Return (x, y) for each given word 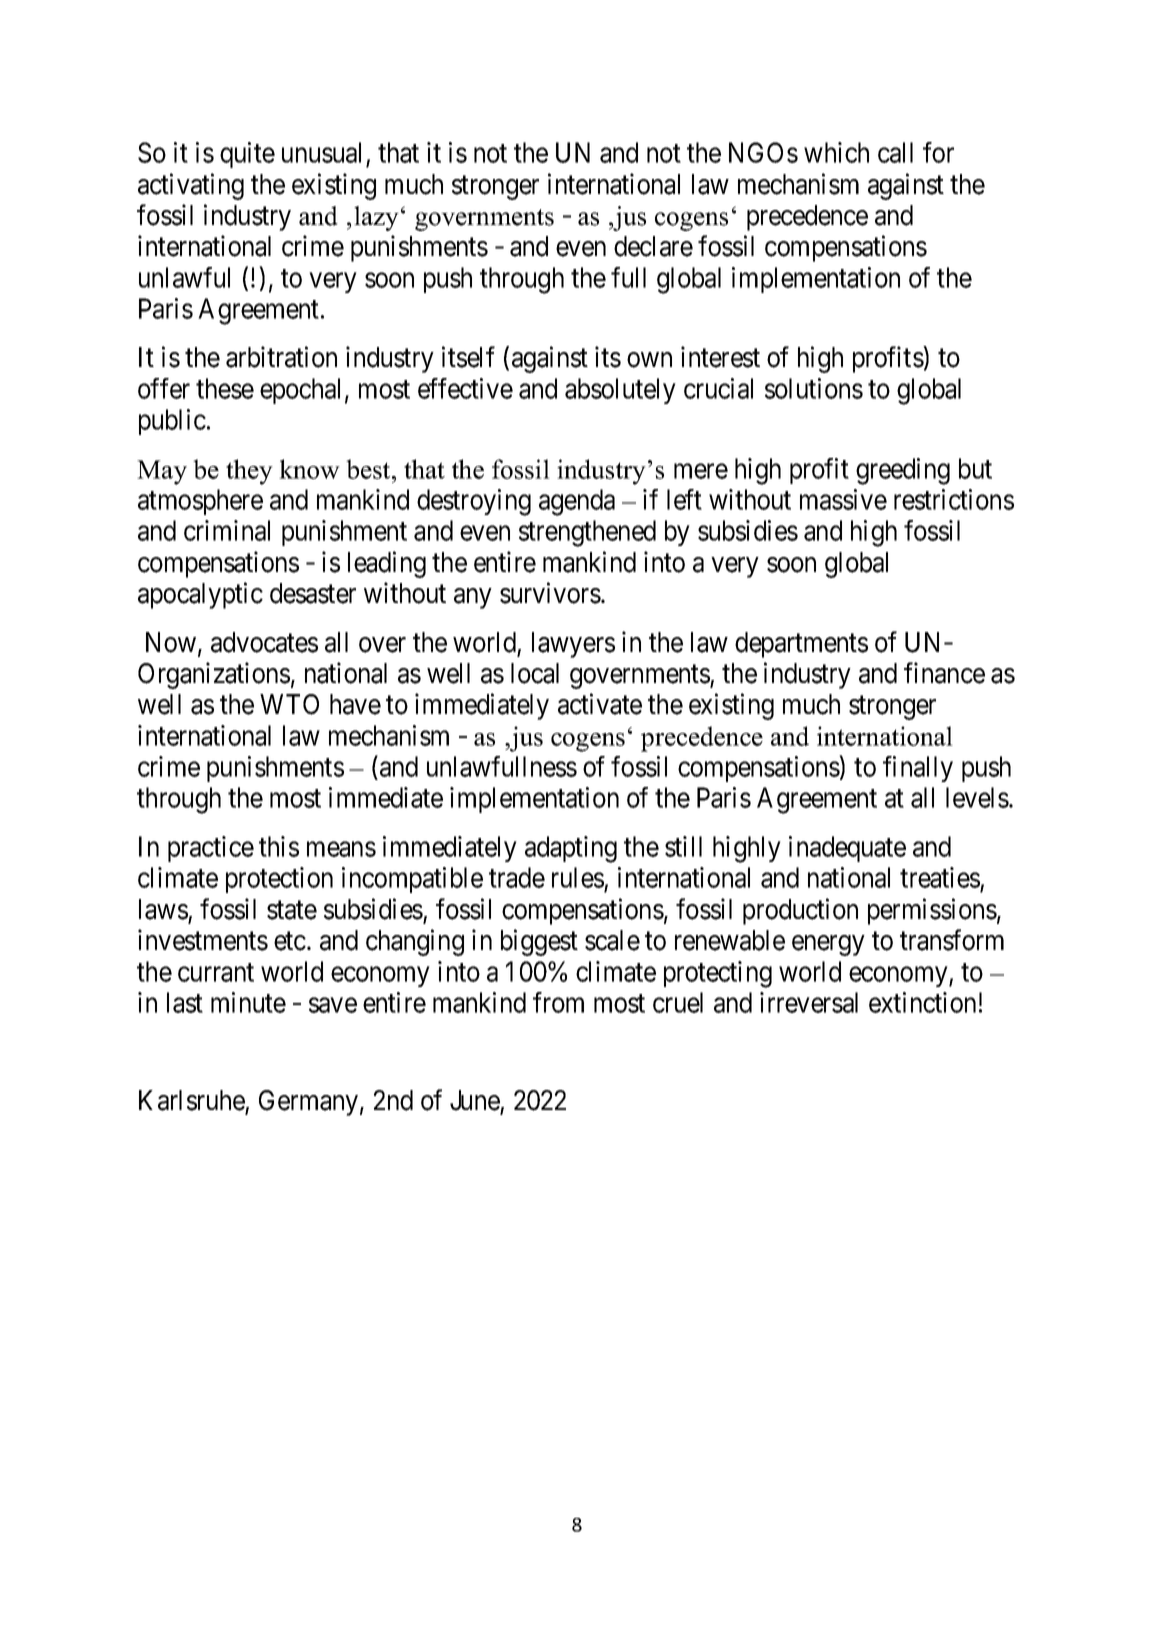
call (895, 152)
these (225, 388)
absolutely (620, 391)
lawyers (573, 645)
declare (653, 246)
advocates (264, 642)
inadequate (847, 849)
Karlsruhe (192, 1100)
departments (801, 645)
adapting (571, 849)
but (975, 468)
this (279, 846)
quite (247, 155)
